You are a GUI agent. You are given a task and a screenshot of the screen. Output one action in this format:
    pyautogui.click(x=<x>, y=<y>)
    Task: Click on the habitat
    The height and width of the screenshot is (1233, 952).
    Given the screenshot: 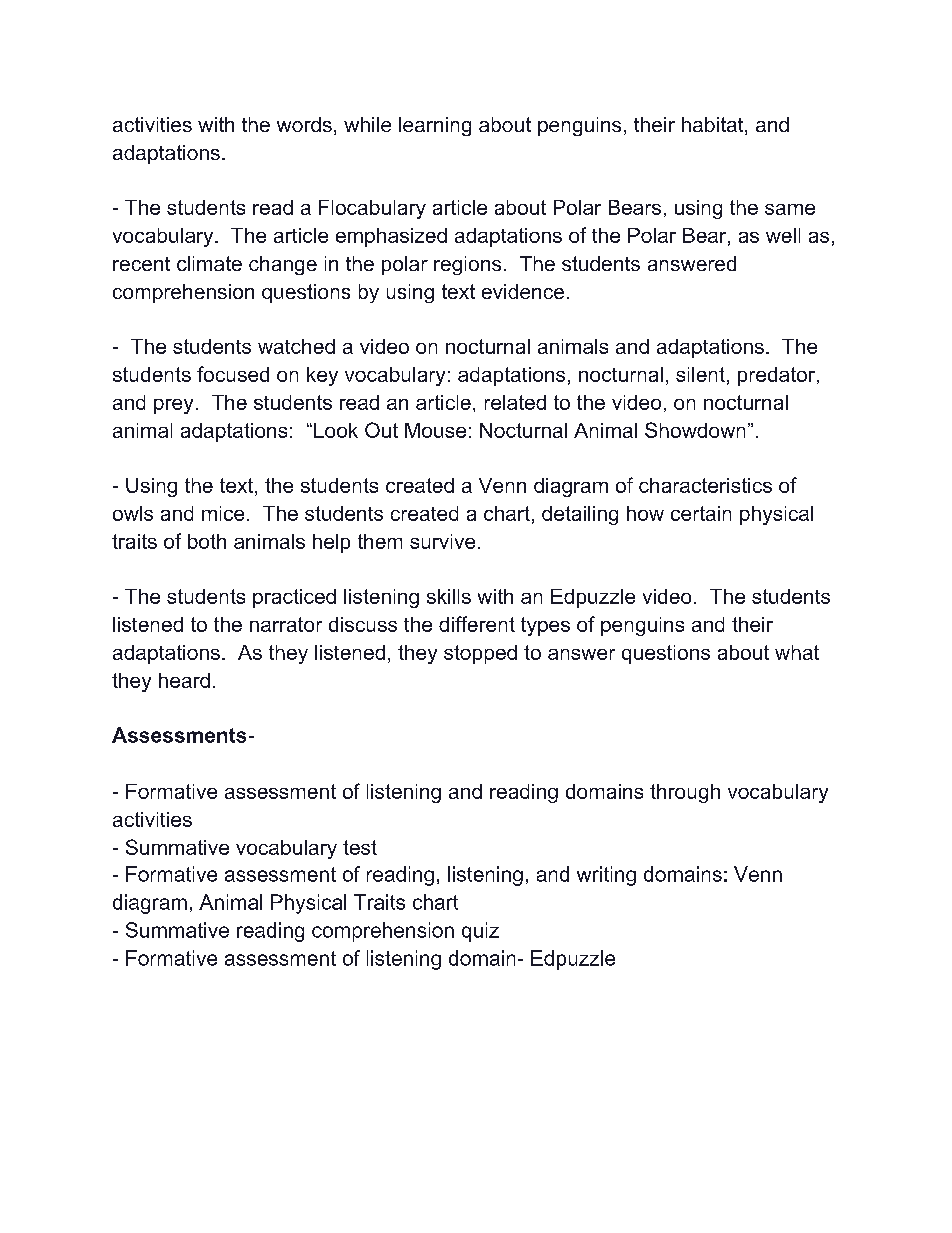 What is the action you would take?
    pyautogui.click(x=712, y=124)
